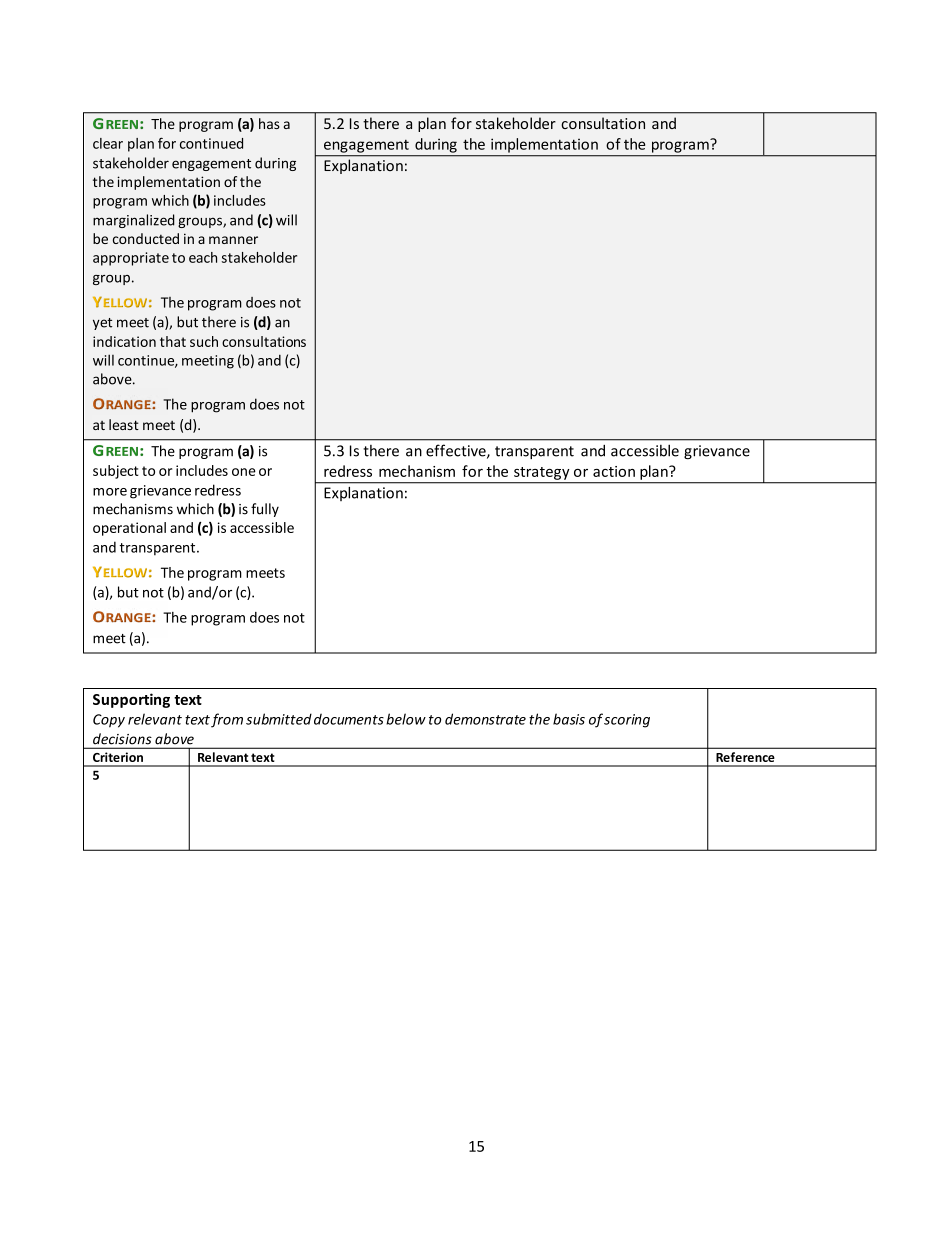 This page has height=1233, width=952. What do you see at coordinates (265, 510) in the page?
I see `fully` at bounding box center [265, 510].
